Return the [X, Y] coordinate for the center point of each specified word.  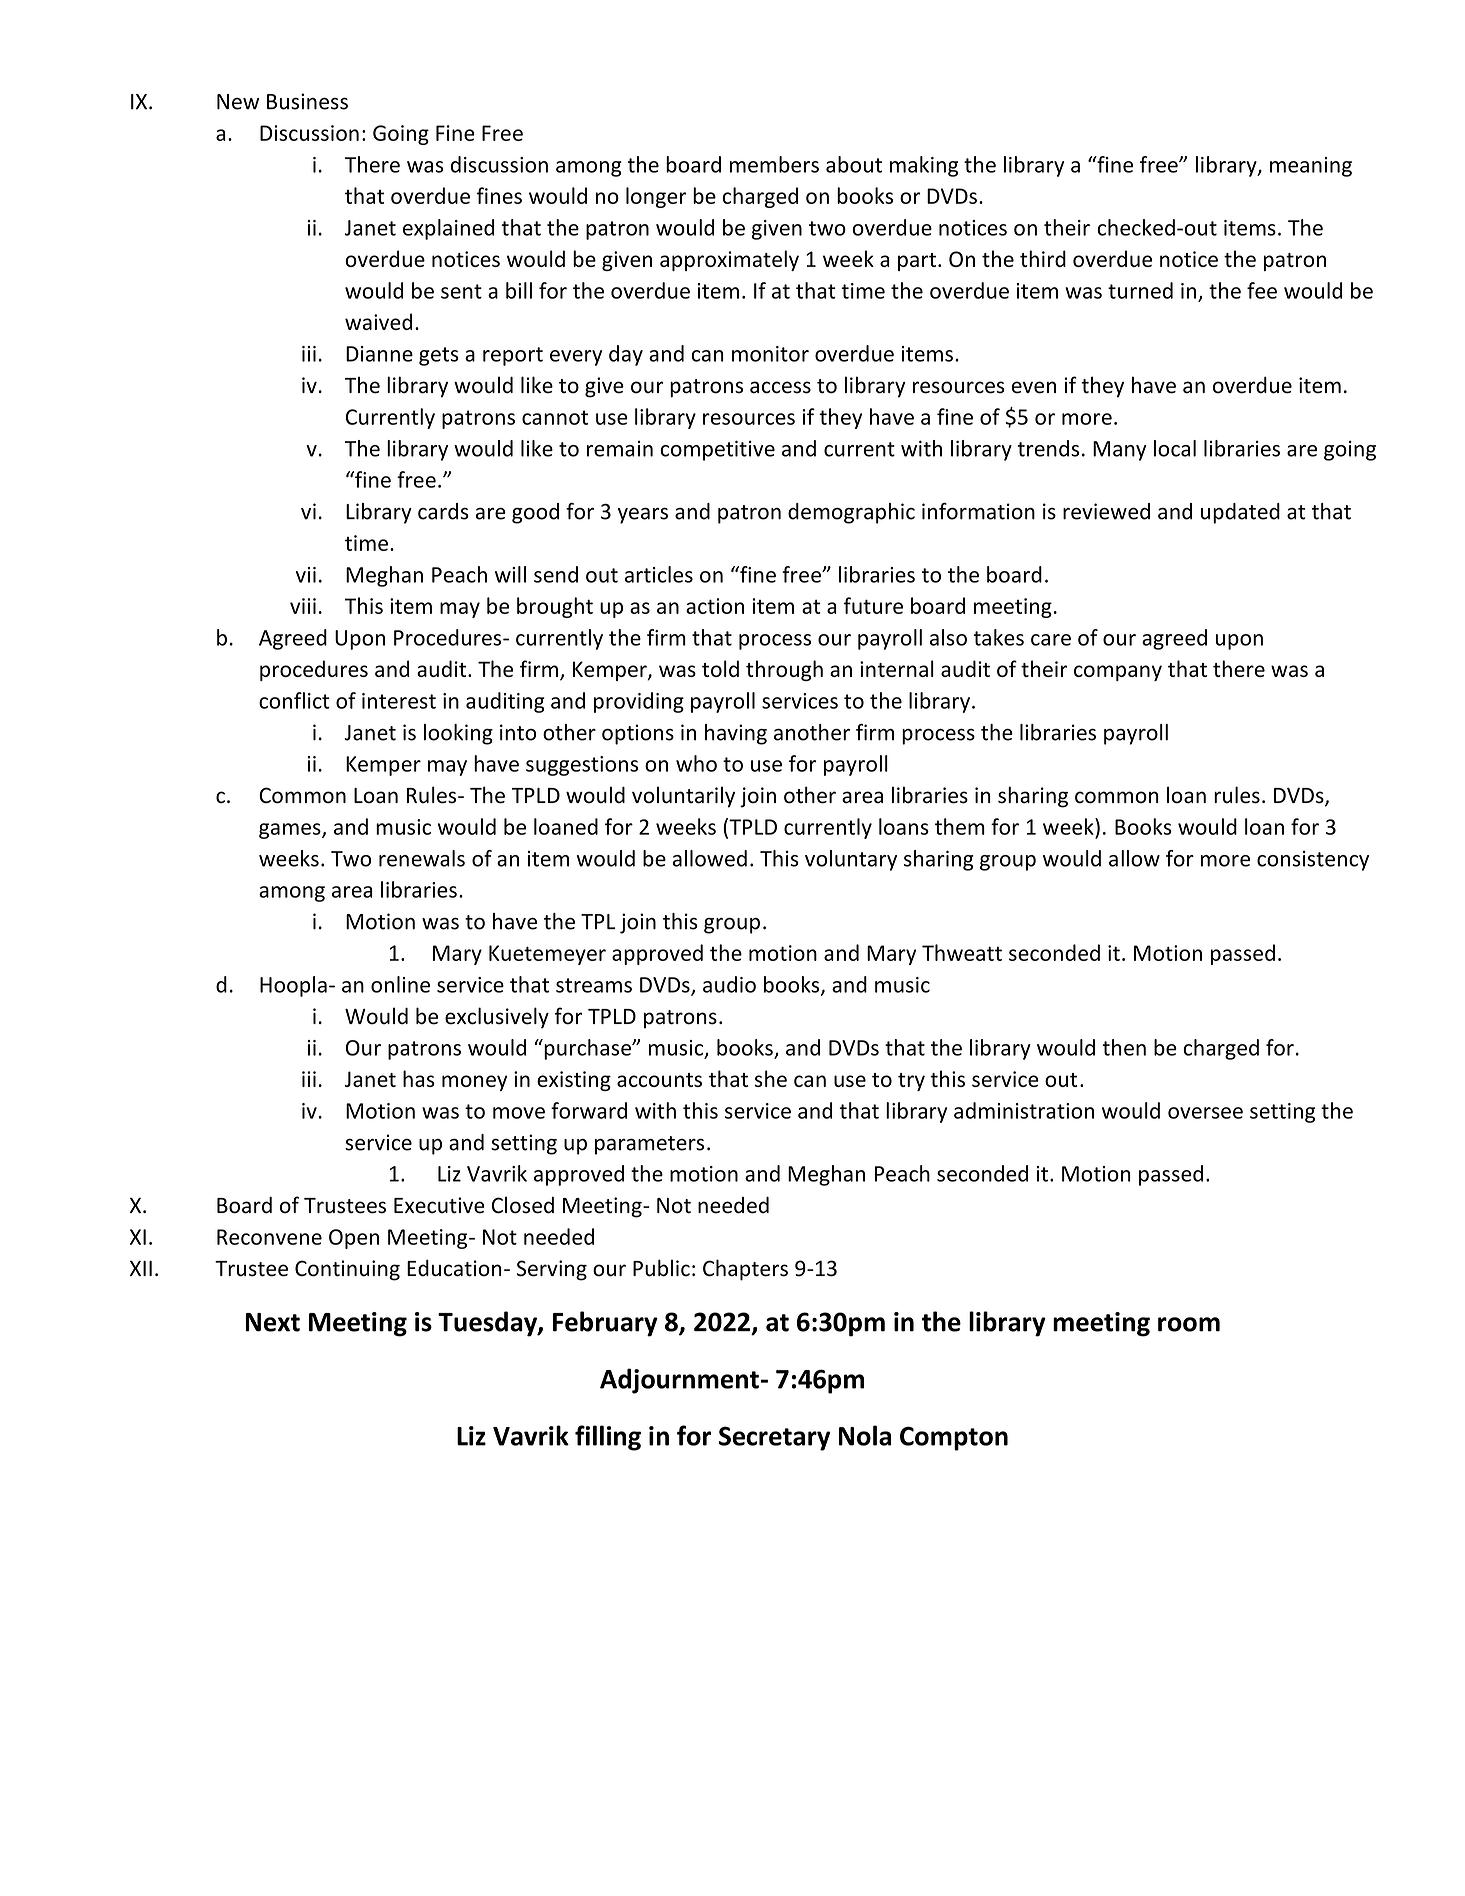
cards [443, 511]
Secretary [774, 1438]
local [1175, 448]
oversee [1205, 1113]
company [1118, 673]
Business [307, 101]
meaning [1311, 167]
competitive [717, 450]
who [696, 763]
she [770, 1078]
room [1189, 1324]
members [774, 164]
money [474, 1083]
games [291, 831]
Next [272, 1322]
